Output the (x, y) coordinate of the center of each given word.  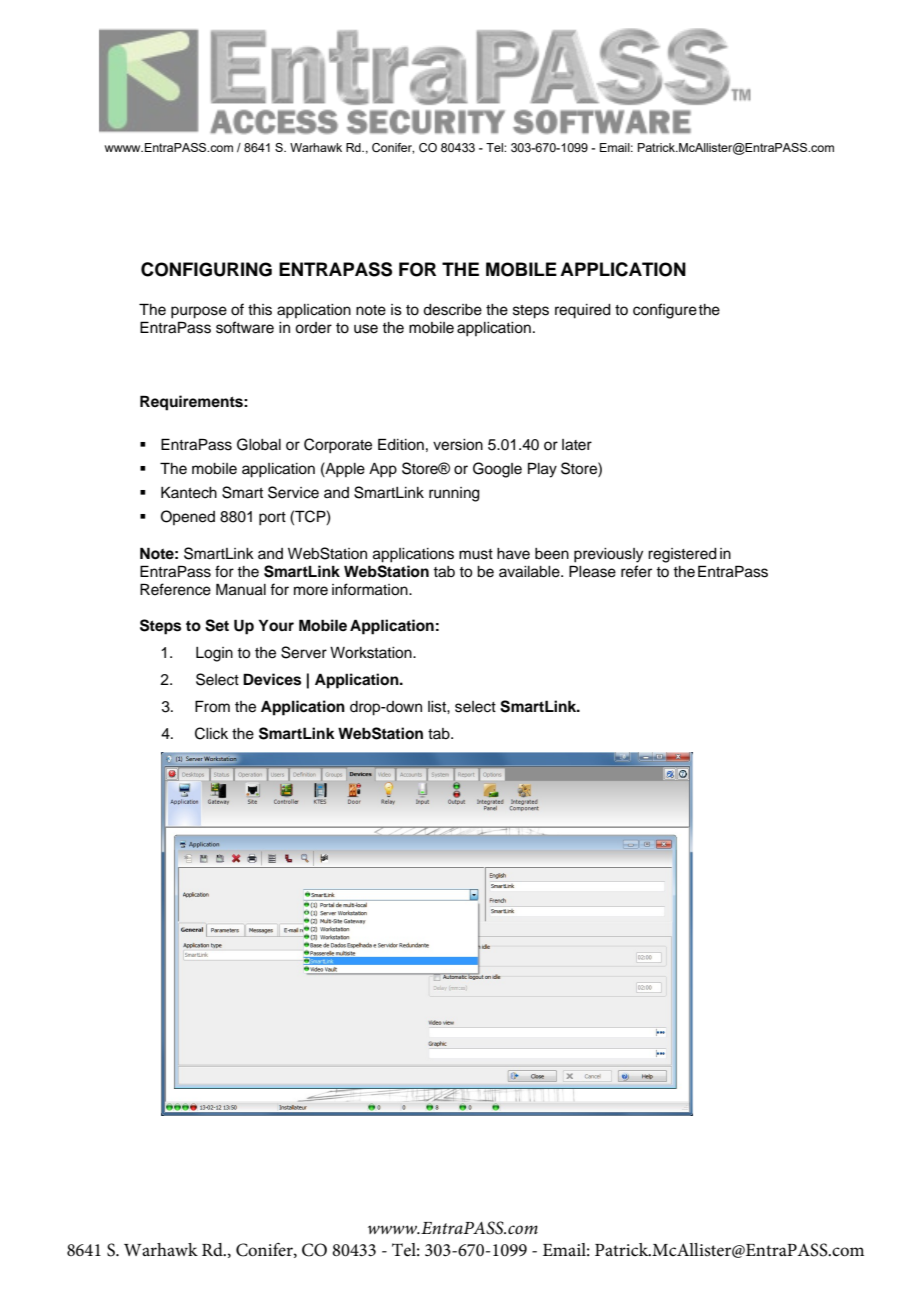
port (272, 519)
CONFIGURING (206, 269)
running (454, 494)
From (212, 706)
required (583, 311)
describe (452, 310)
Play (542, 470)
